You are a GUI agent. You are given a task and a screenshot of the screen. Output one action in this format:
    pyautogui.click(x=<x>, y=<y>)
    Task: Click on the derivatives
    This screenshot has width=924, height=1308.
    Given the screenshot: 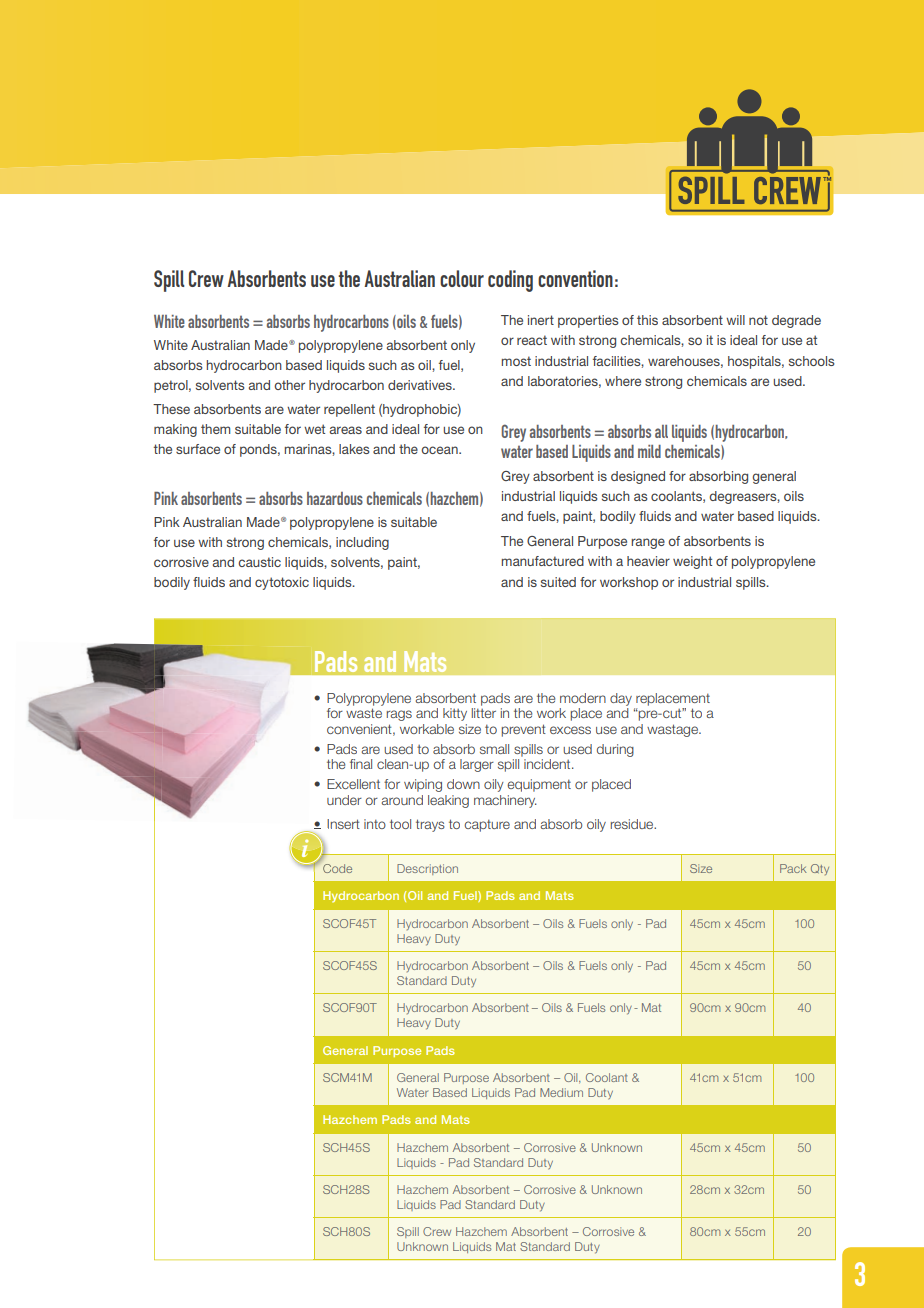 What is the action you would take?
    pyautogui.click(x=421, y=385)
